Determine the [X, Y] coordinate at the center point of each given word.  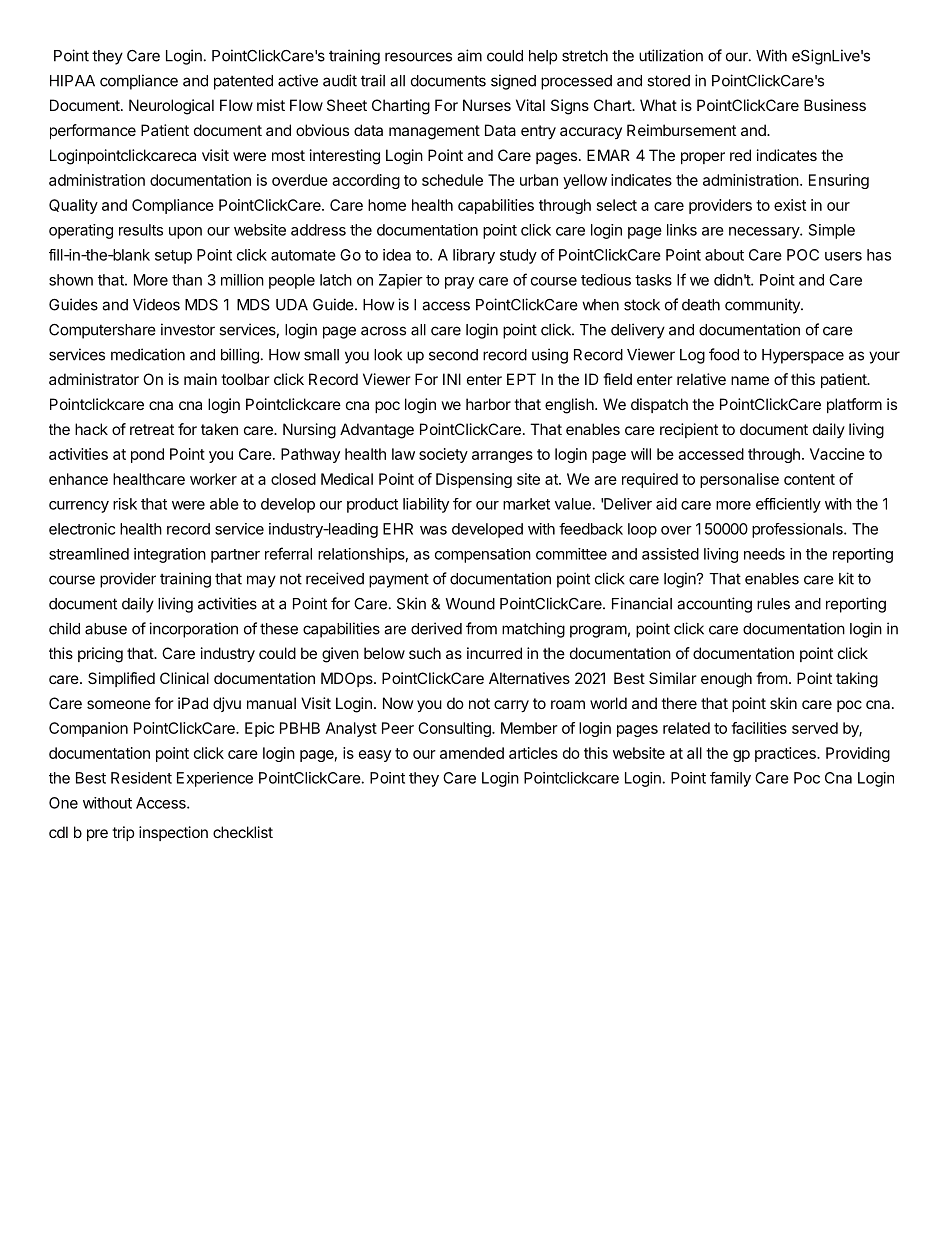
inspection [173, 833]
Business [835, 105]
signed [513, 82]
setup [173, 257]
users [843, 256]
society [443, 455]
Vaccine [837, 454]
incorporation [193, 630]
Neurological [171, 107]
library [474, 256]
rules [773, 604]
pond [147, 455]
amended [472, 753]
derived [436, 628]
